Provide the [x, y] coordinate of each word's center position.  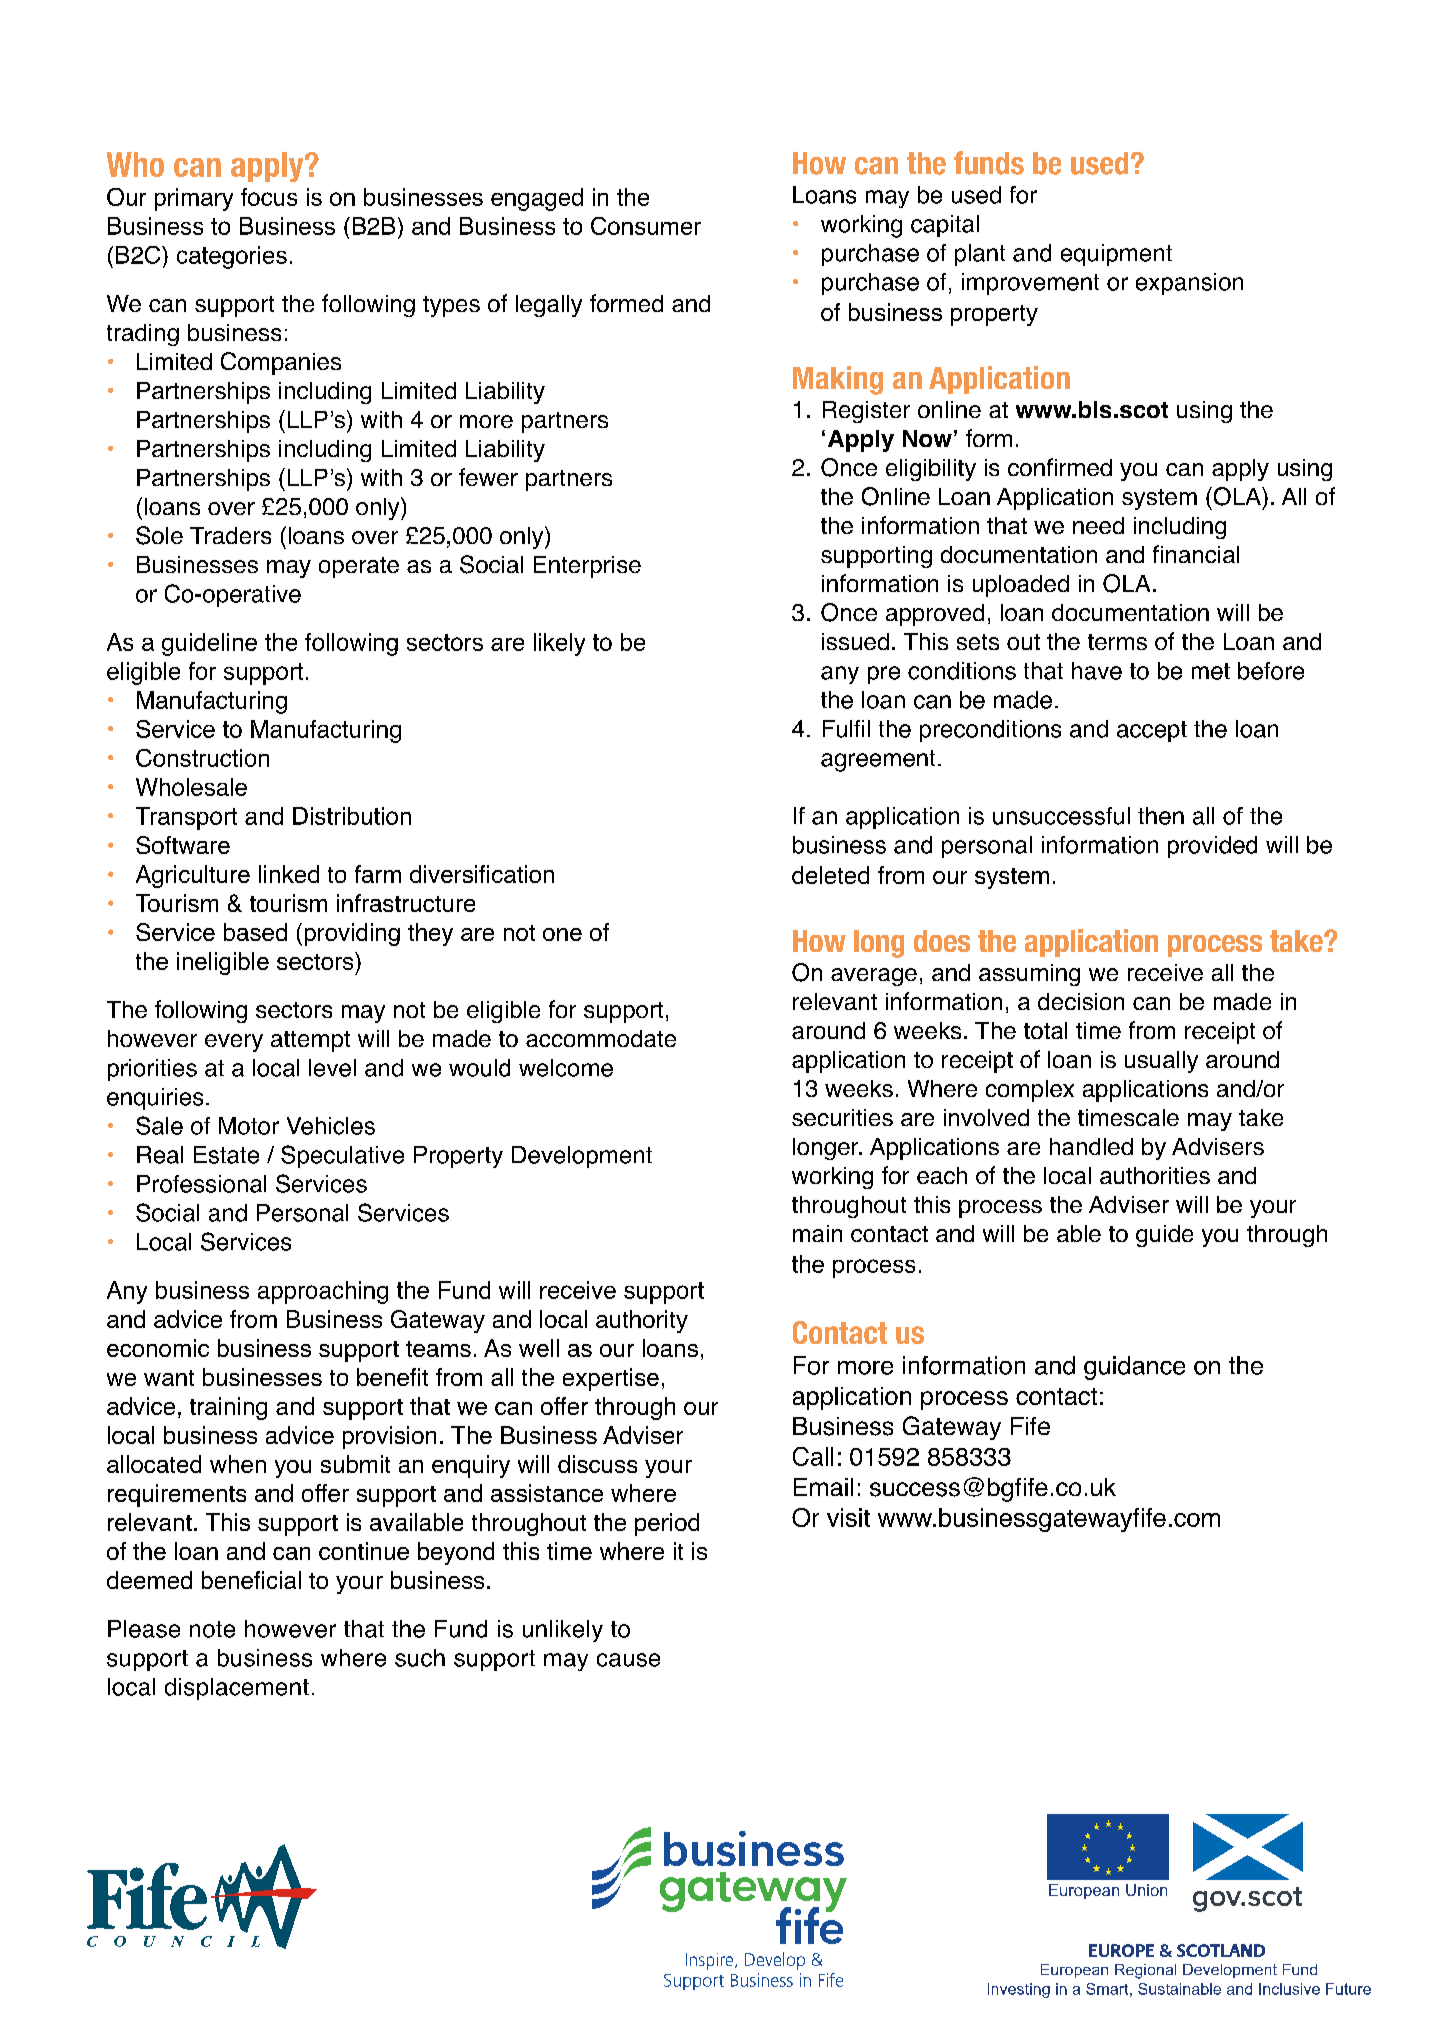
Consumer [646, 226]
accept [1152, 731]
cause [628, 1660]
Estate [226, 1155]
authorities [1155, 1175]
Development [582, 1157]
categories [232, 257]
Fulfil [846, 729]
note [212, 1629]
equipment [1116, 255]
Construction [202, 758]
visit [848, 1517]
